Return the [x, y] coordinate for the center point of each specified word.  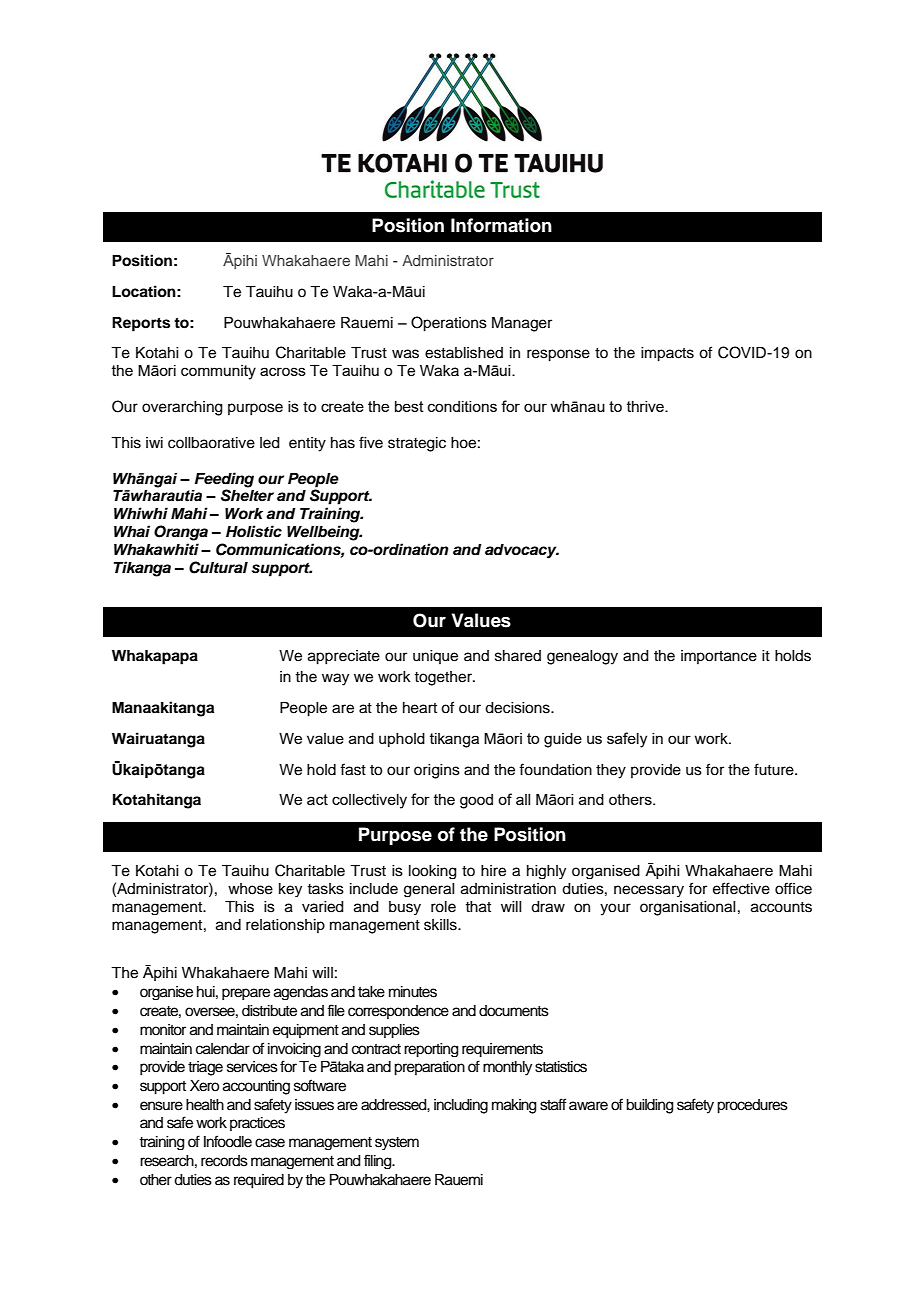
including [461, 1106]
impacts [667, 354]
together [444, 678]
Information [501, 225]
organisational [688, 908]
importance [719, 657]
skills [441, 925]
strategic [417, 444]
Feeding [224, 480]
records [224, 1161]
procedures [752, 1106]
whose [250, 889]
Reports [141, 324]
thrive [646, 406]
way [335, 679]
